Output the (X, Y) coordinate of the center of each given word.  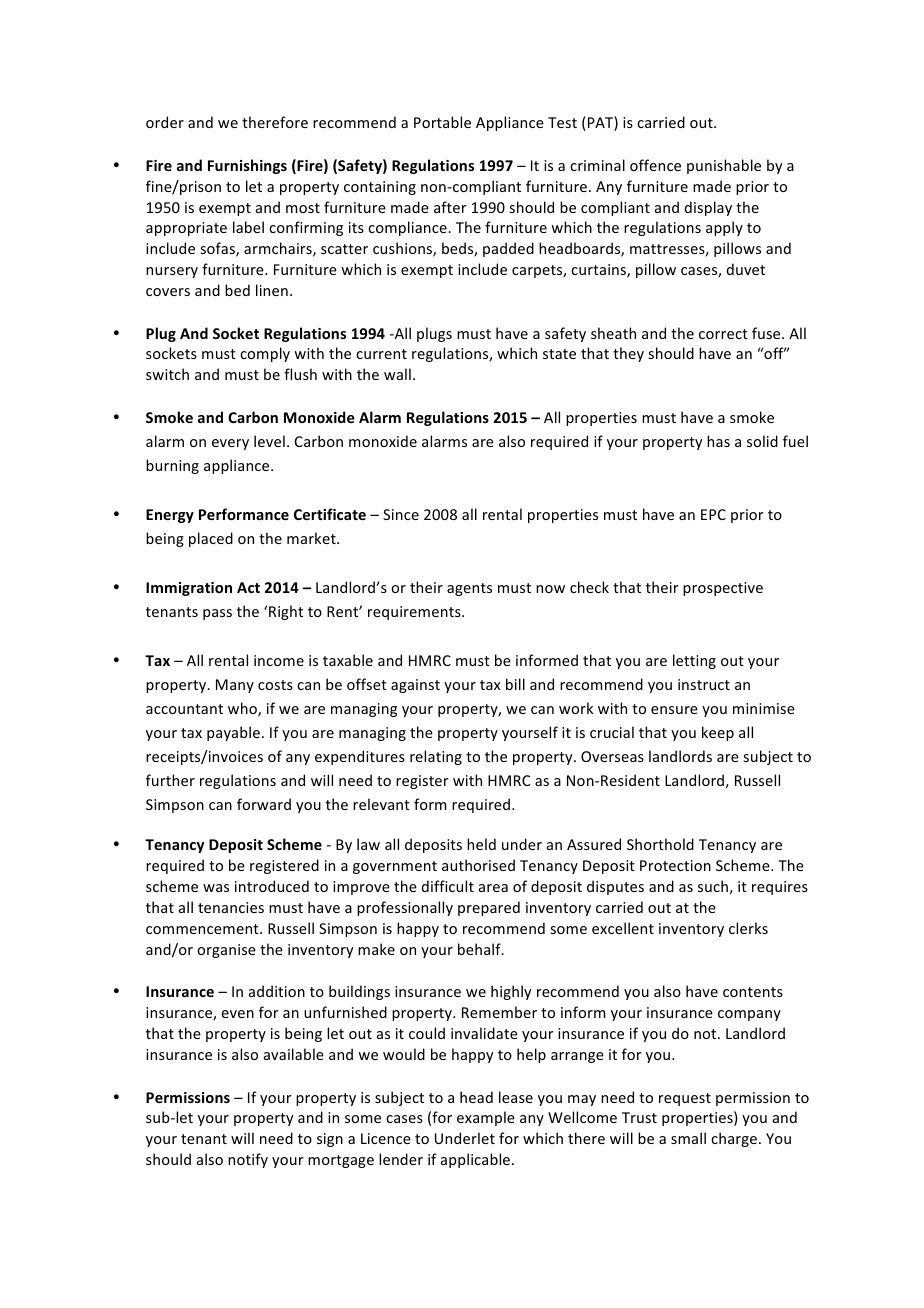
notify (248, 1160)
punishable (724, 166)
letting (694, 661)
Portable (442, 122)
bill (515, 684)
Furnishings (247, 166)
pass (217, 614)
